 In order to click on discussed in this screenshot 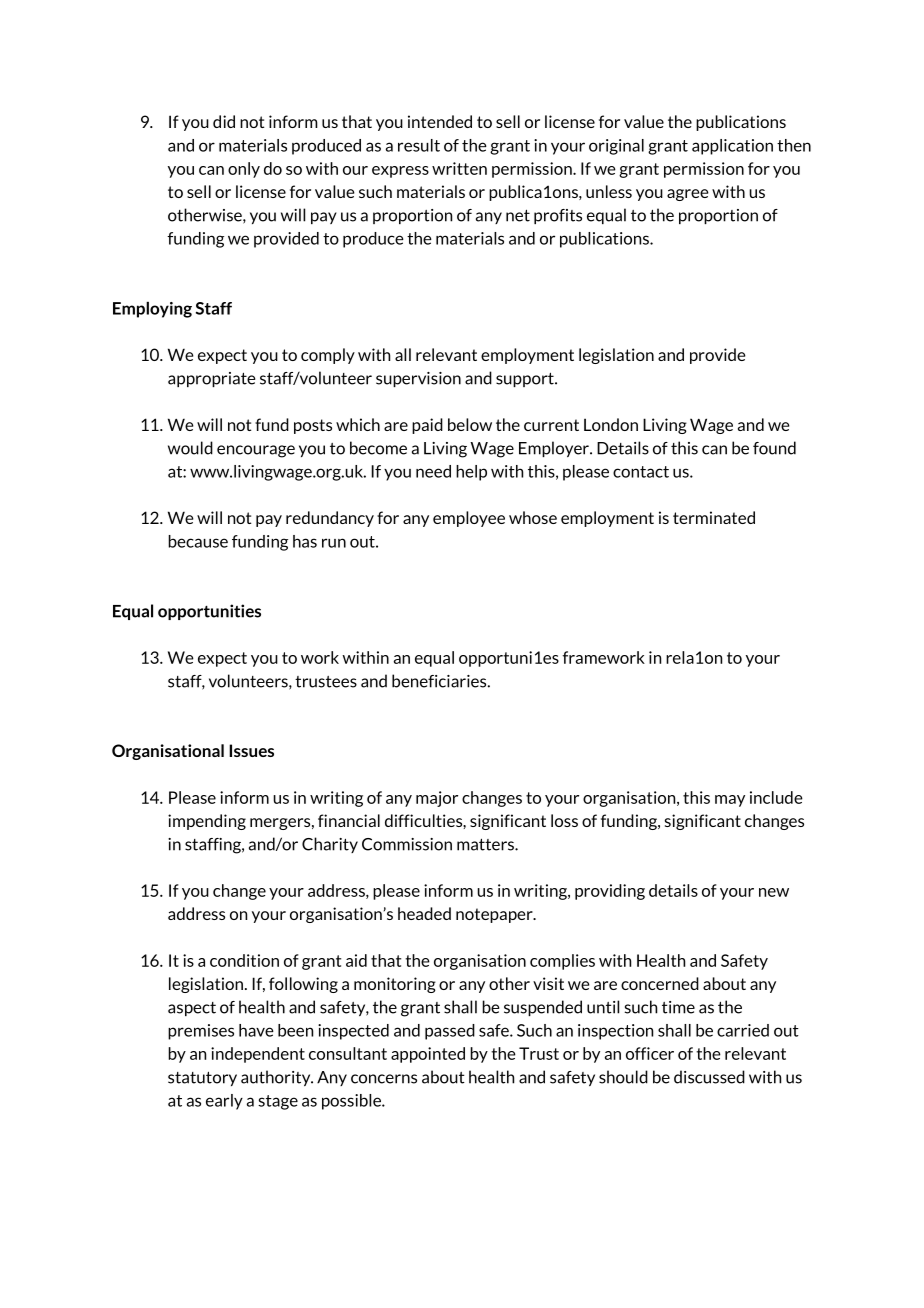, I will do `click(709, 1077)`.
